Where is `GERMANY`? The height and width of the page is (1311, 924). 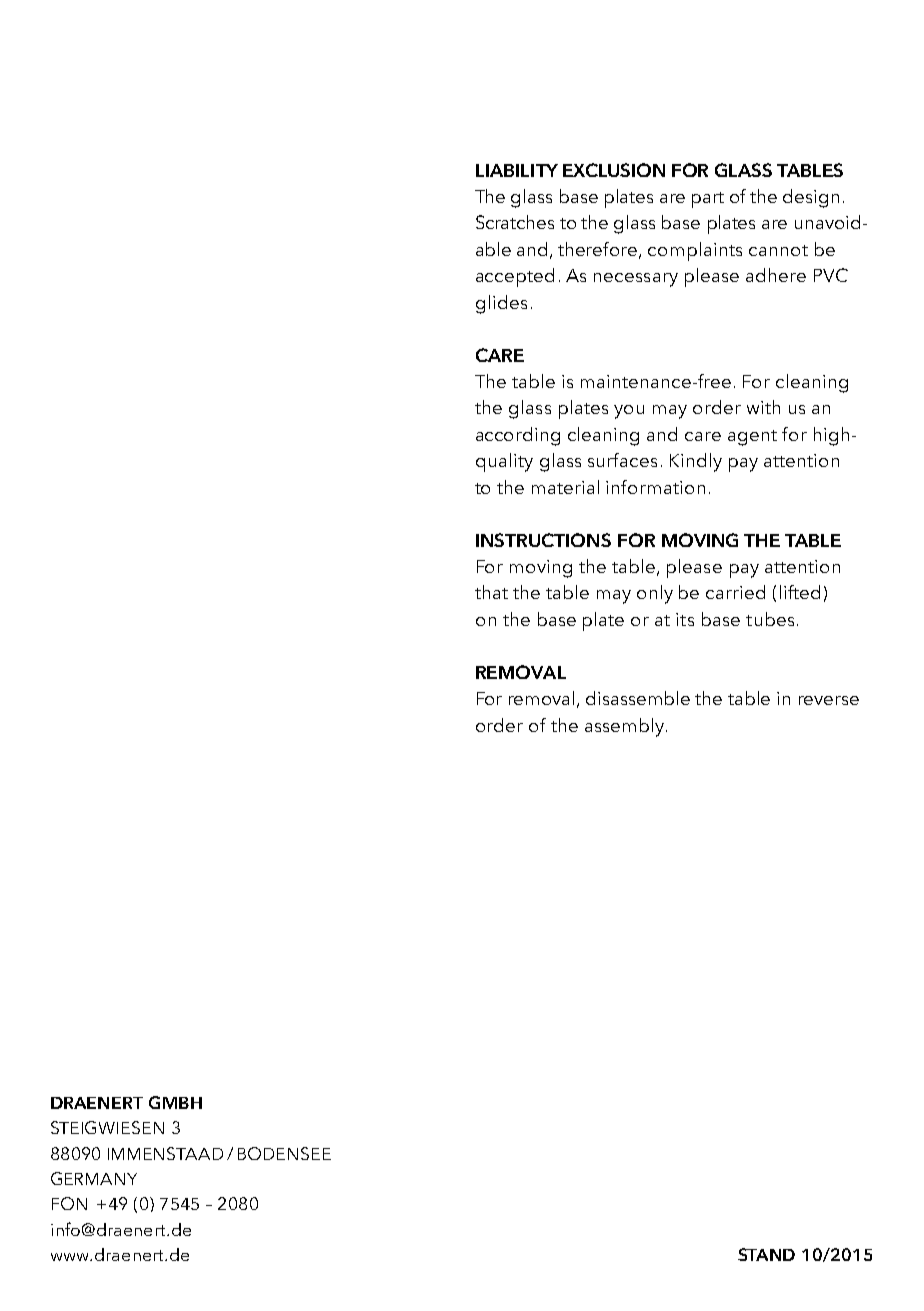 GERMANY is located at coordinates (94, 1178).
